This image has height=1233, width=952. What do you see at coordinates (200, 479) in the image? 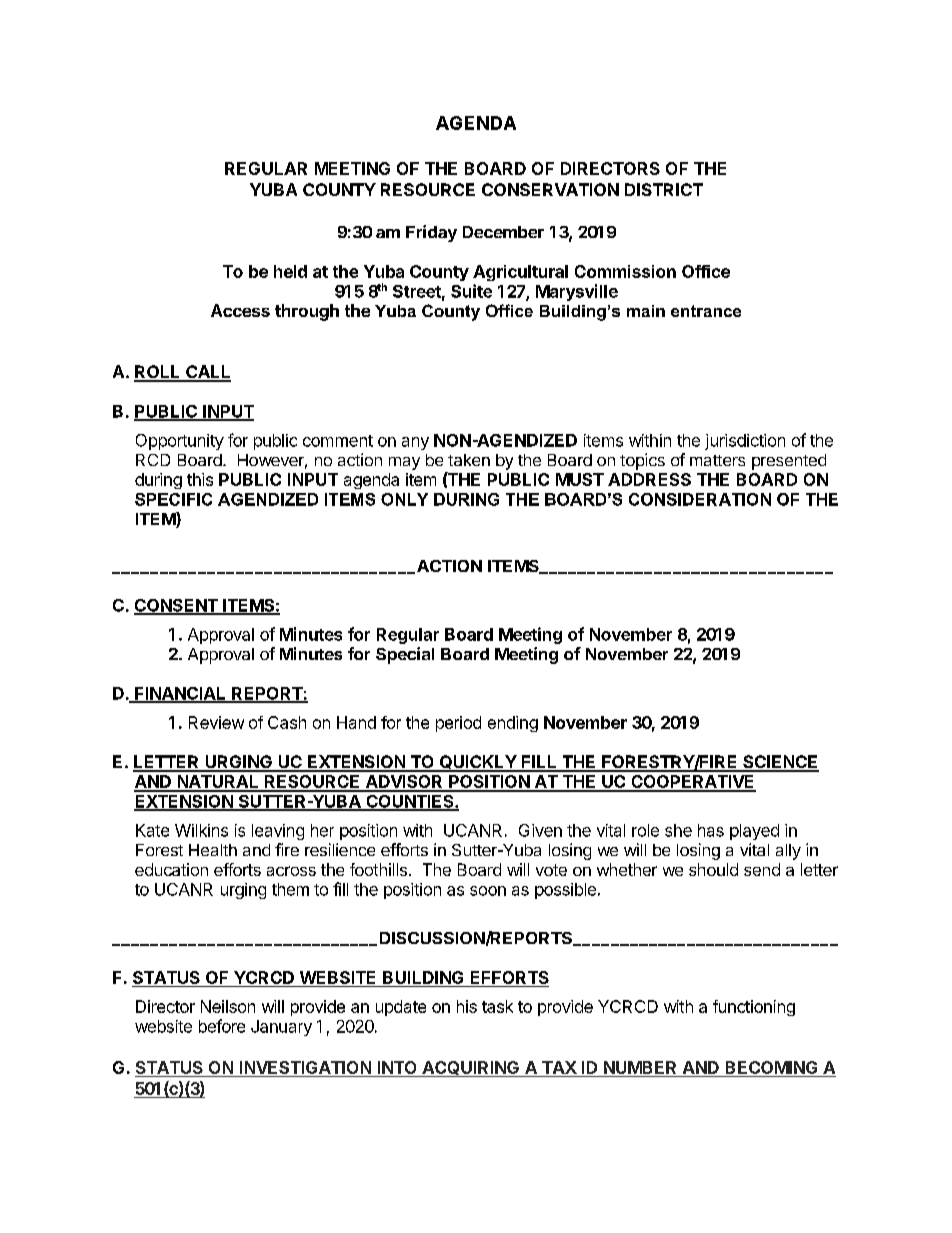
I see `this` at bounding box center [200, 479].
